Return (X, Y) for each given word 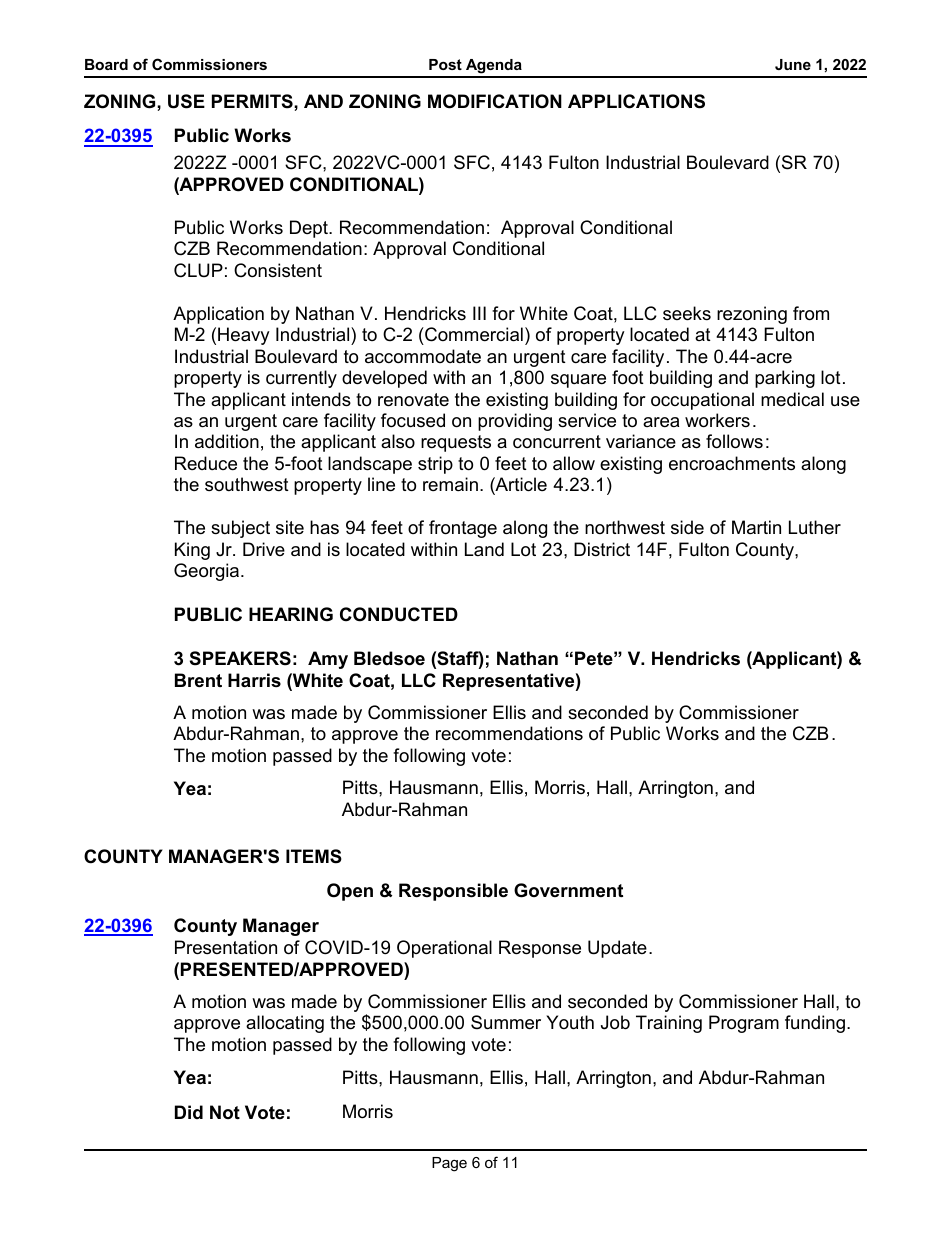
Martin (756, 527)
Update (617, 949)
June (793, 64)
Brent (198, 680)
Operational (444, 949)
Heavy (244, 336)
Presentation (226, 947)
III (479, 313)
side (687, 527)
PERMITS (253, 101)
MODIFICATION (495, 101)
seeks (687, 313)
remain (450, 484)
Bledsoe (389, 658)
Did (189, 1112)
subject (240, 529)
